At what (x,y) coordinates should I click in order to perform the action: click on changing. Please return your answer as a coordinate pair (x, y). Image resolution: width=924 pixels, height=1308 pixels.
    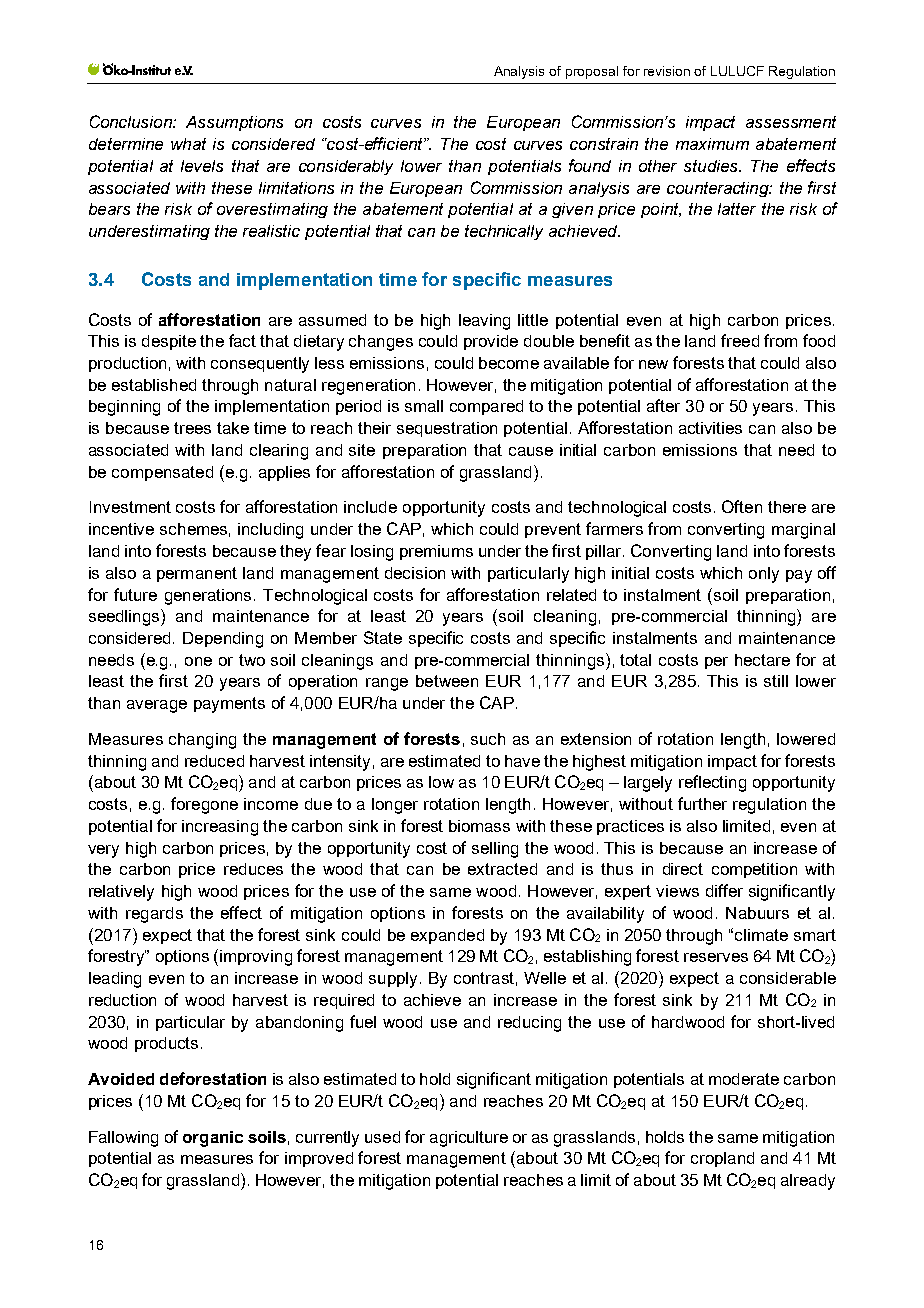
    Looking at the image, I should click on (202, 741).
